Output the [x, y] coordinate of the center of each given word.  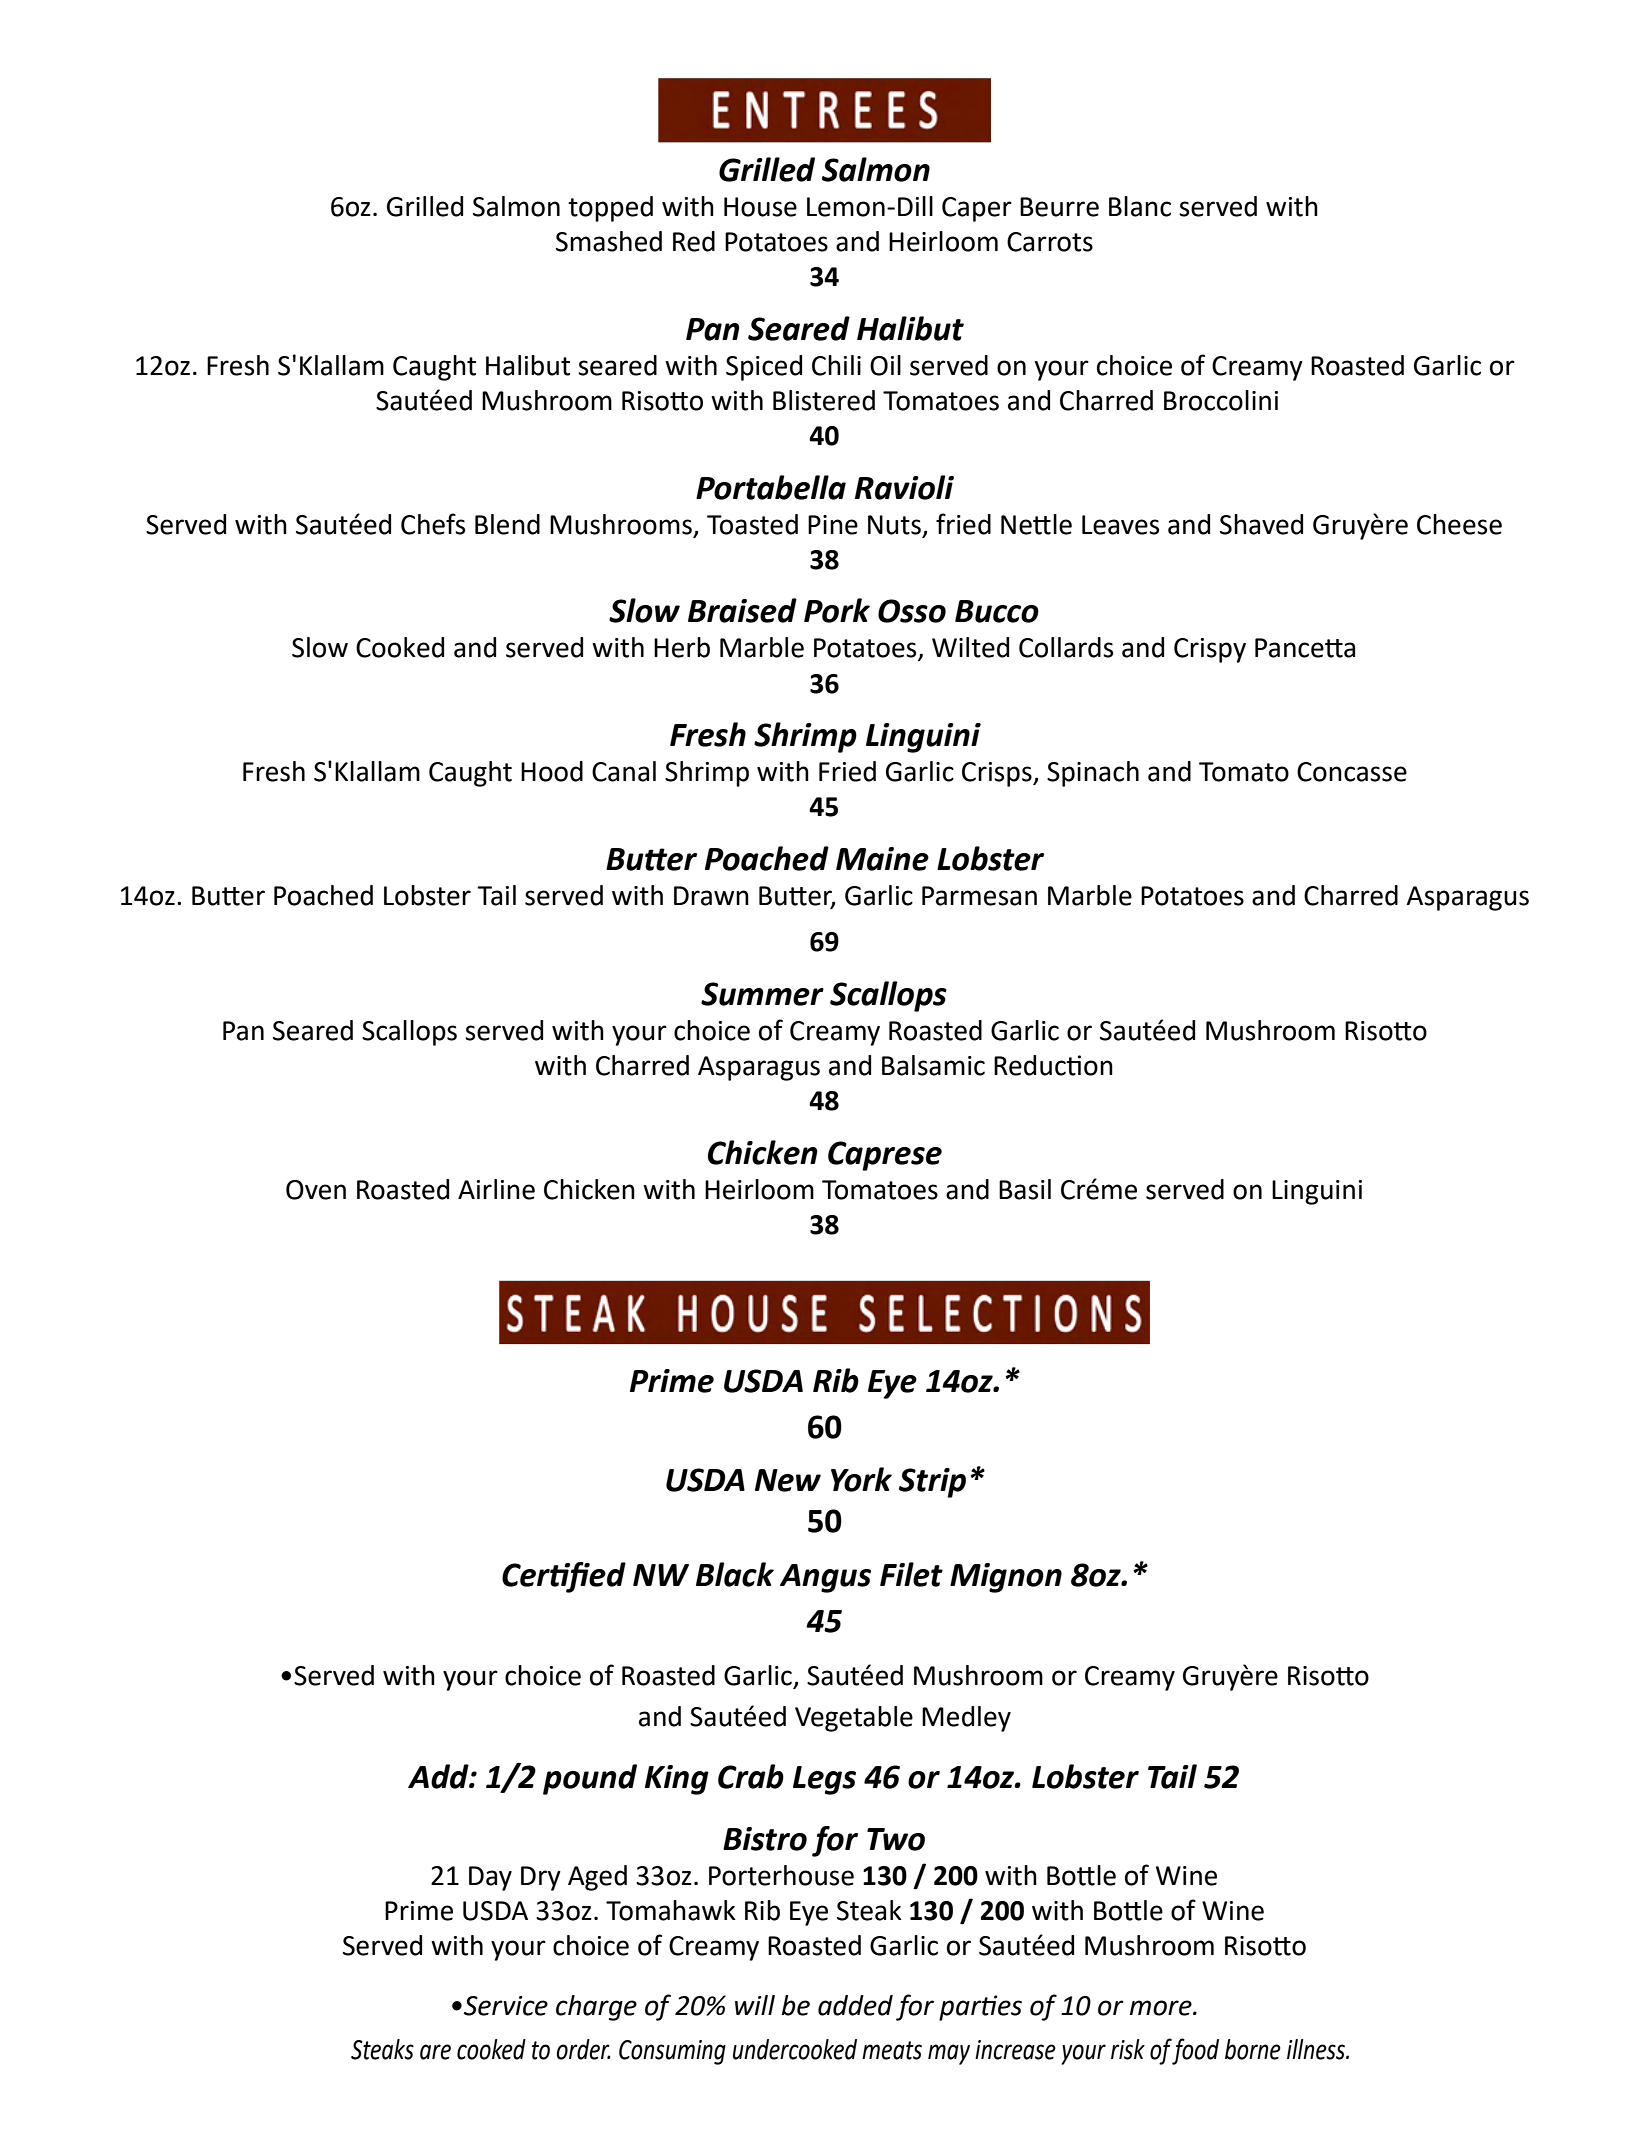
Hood [552, 771]
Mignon [1006, 1578]
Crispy [1210, 650]
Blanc [1140, 206]
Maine [882, 859]
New [788, 1480]
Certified [564, 1577]
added [855, 2005]
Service [506, 2006]
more [1162, 2008]
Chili [836, 365]
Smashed [609, 241]
